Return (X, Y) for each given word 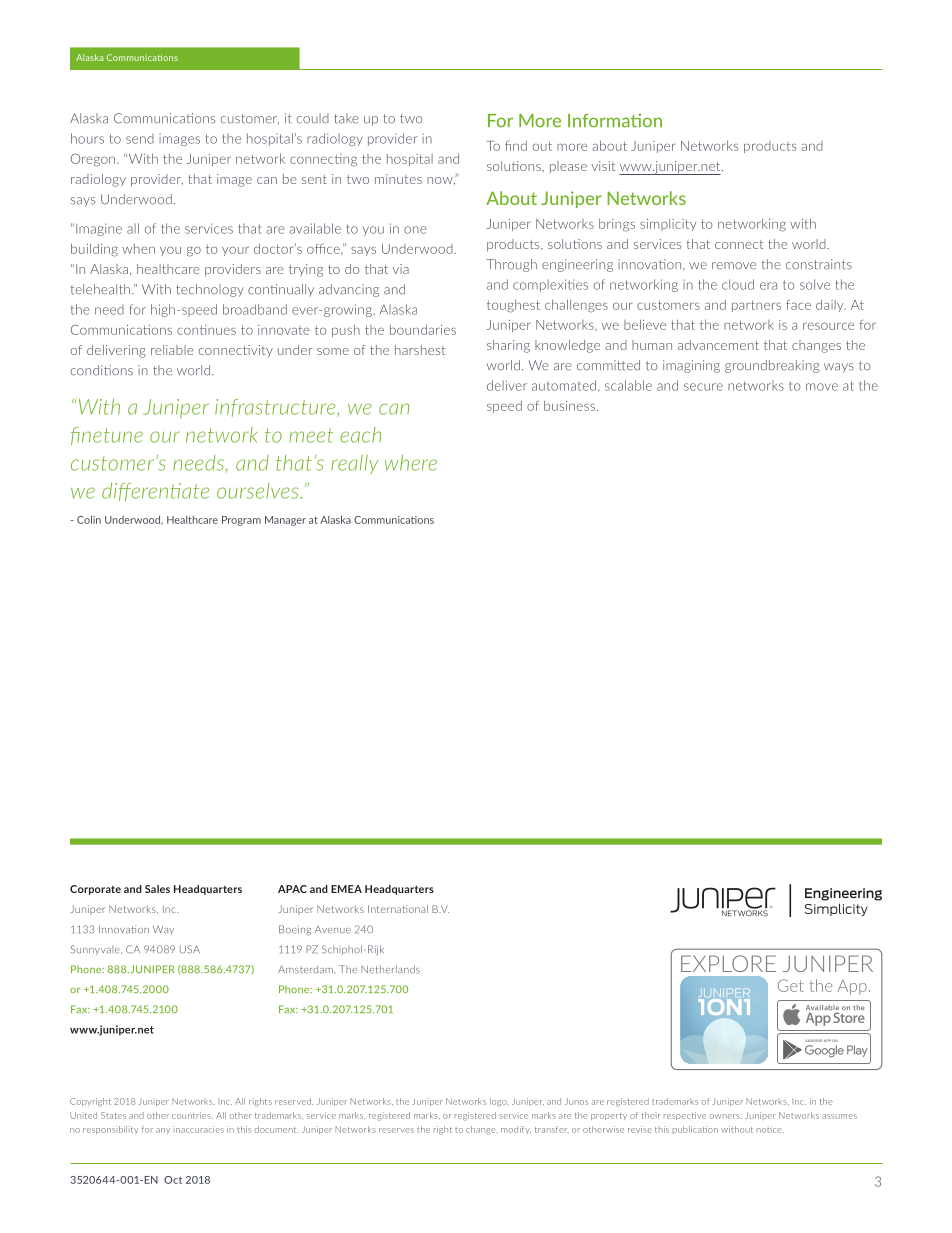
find (516, 145)
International (398, 909)
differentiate (155, 492)
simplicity (668, 225)
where (411, 462)
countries (192, 1115)
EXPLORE (728, 963)
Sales (157, 889)
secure (703, 387)
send (140, 139)
